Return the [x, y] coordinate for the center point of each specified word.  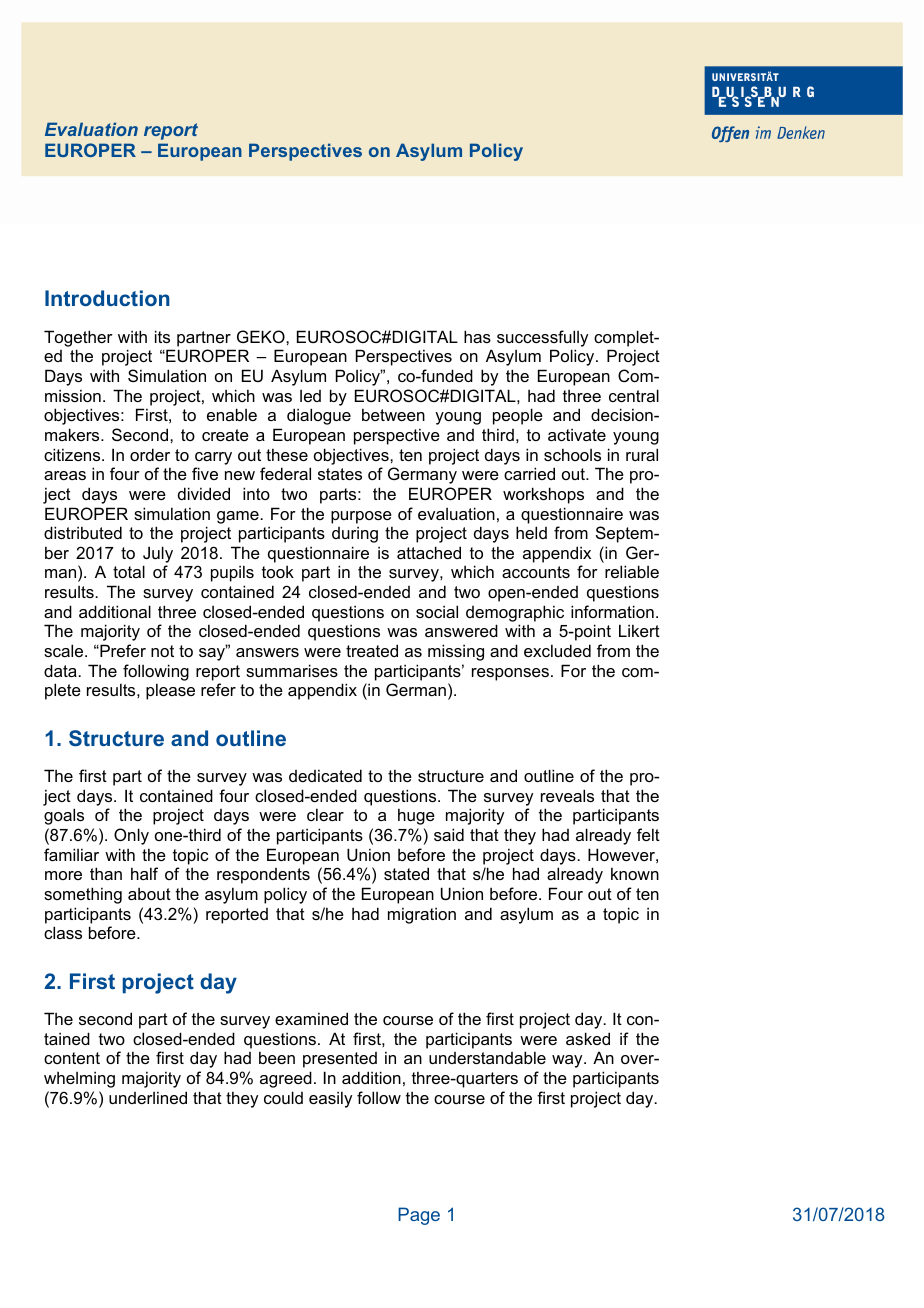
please [170, 691]
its [162, 336]
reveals [567, 795]
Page [419, 1216]
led [310, 396]
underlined [148, 1097]
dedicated [325, 775]
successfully [542, 338]
